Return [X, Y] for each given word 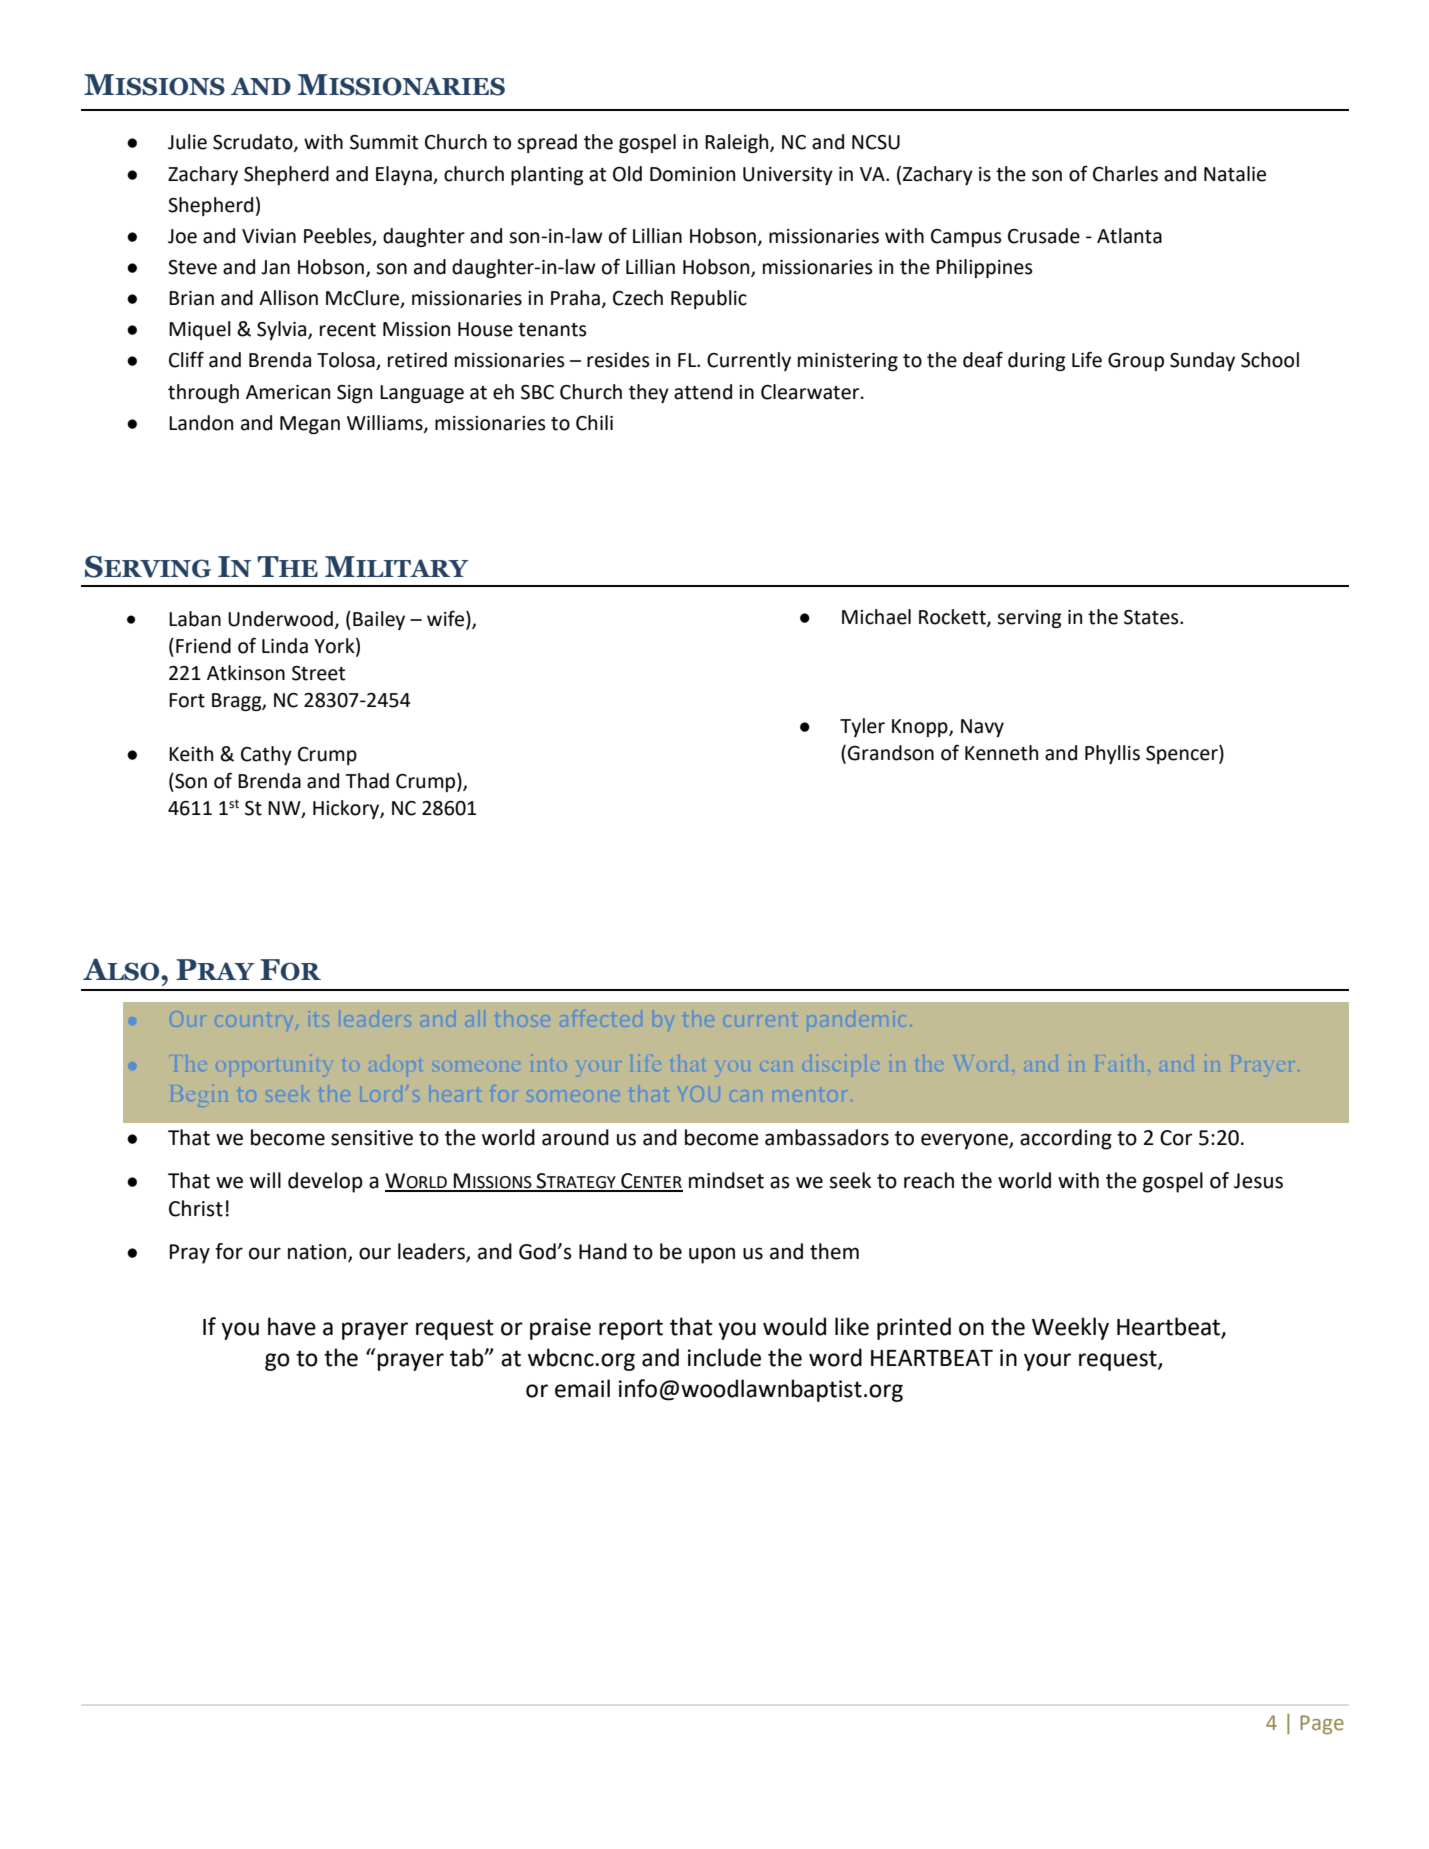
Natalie [1235, 174]
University [788, 176]
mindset [726, 1180]
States [1152, 617]
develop [325, 1182]
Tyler [862, 727]
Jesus [1258, 1181]
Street [318, 673]
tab [468, 1357]
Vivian [269, 236]
